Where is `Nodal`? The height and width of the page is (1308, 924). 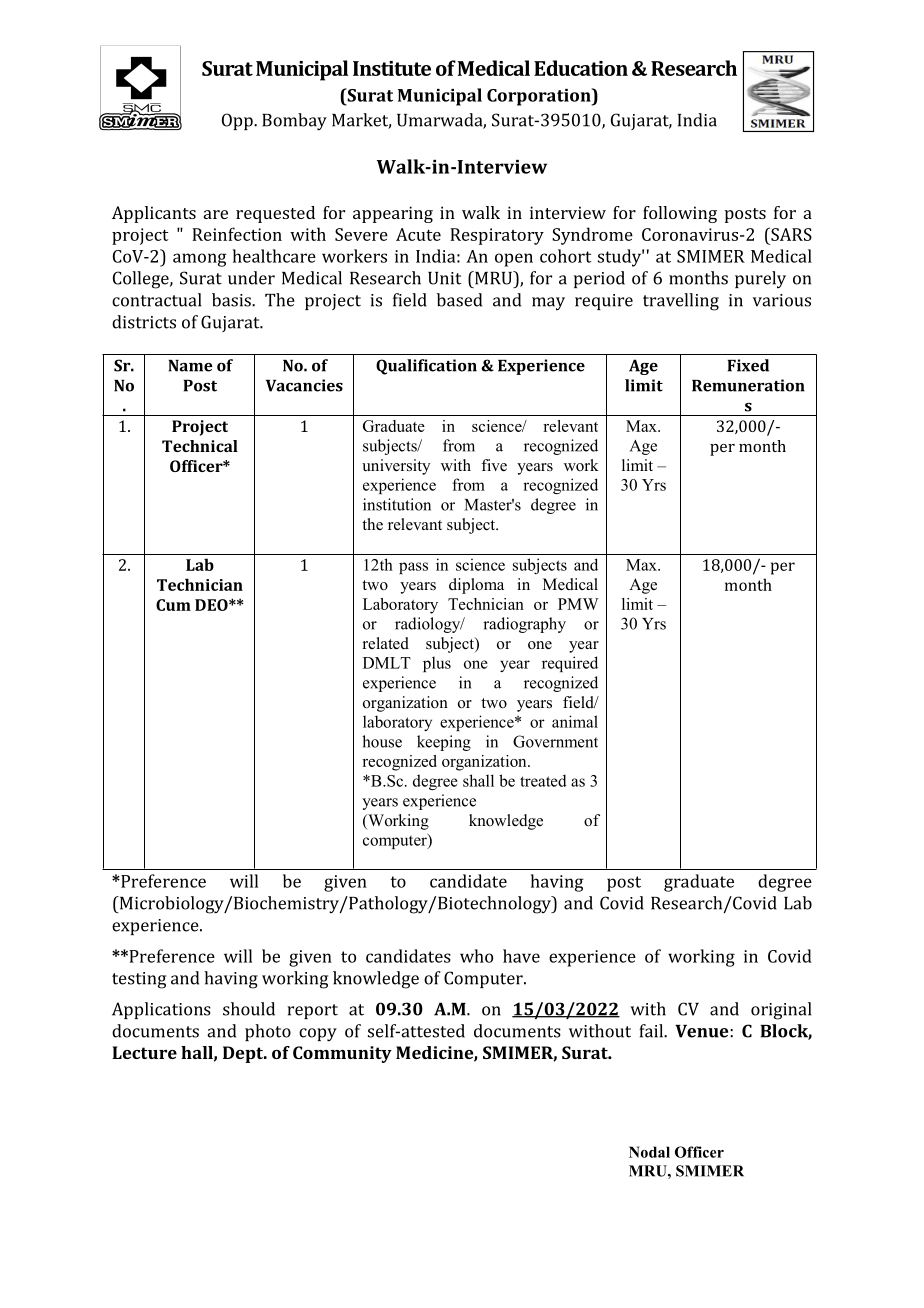 Nodal is located at coordinates (649, 1152).
